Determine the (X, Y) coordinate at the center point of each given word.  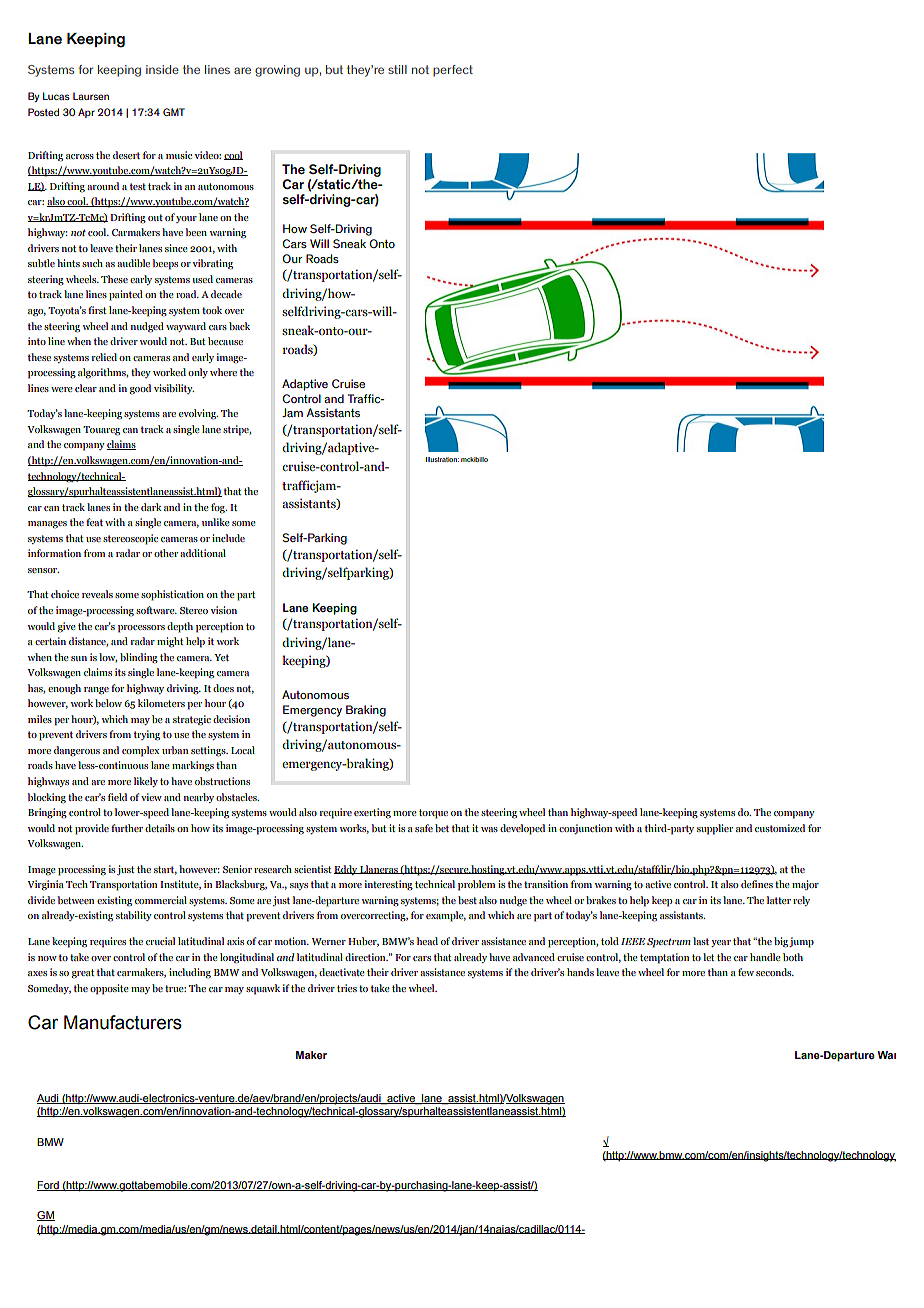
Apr (86, 113)
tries (347, 988)
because (225, 341)
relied (104, 357)
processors (141, 629)
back (239, 326)
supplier (715, 829)
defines (757, 884)
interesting (388, 885)
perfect (453, 71)
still (397, 69)
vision (223, 610)
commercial (161, 900)
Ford (49, 1186)
